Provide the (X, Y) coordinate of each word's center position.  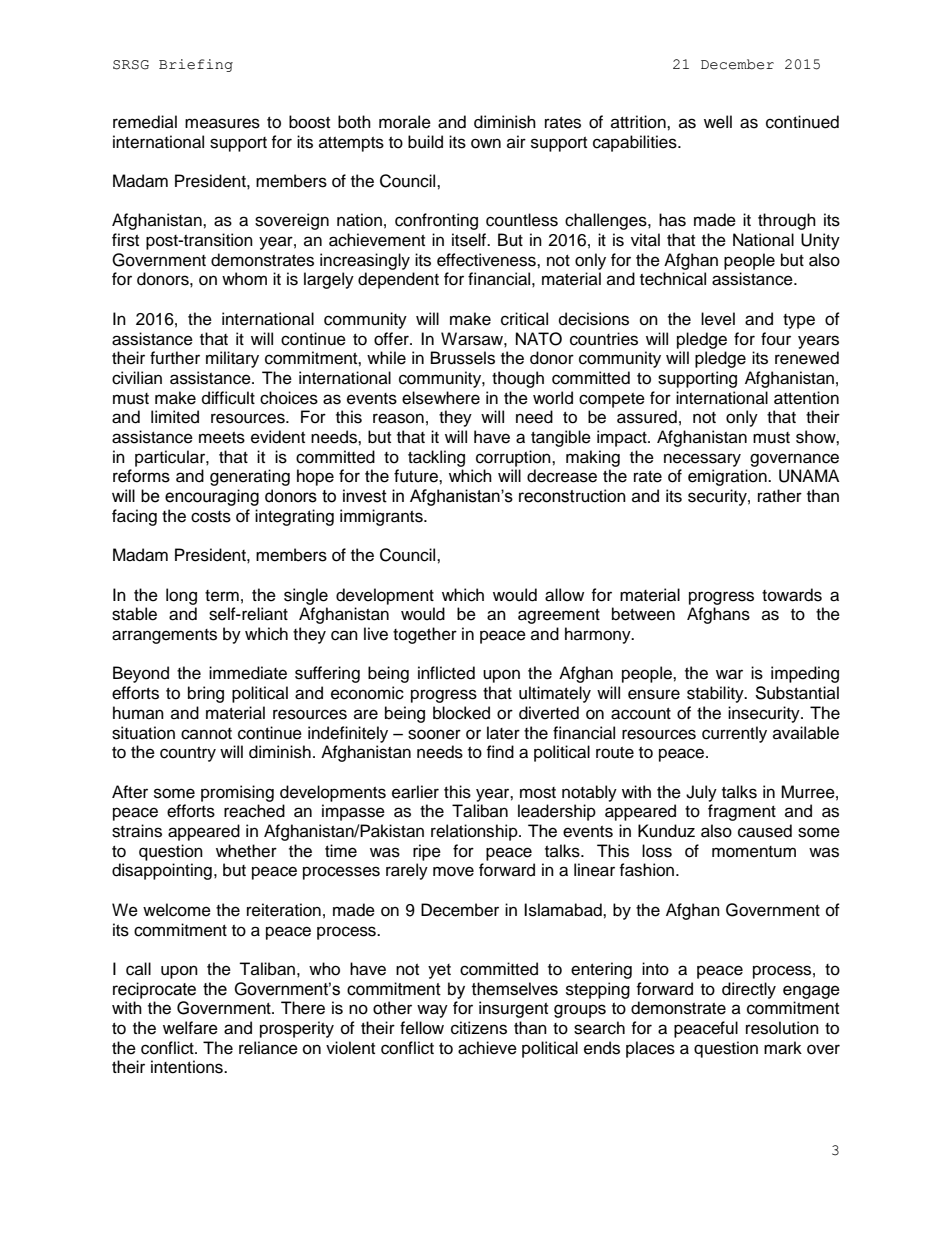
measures (222, 123)
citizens (479, 1028)
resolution (782, 1028)
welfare (190, 1028)
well (718, 122)
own (486, 143)
